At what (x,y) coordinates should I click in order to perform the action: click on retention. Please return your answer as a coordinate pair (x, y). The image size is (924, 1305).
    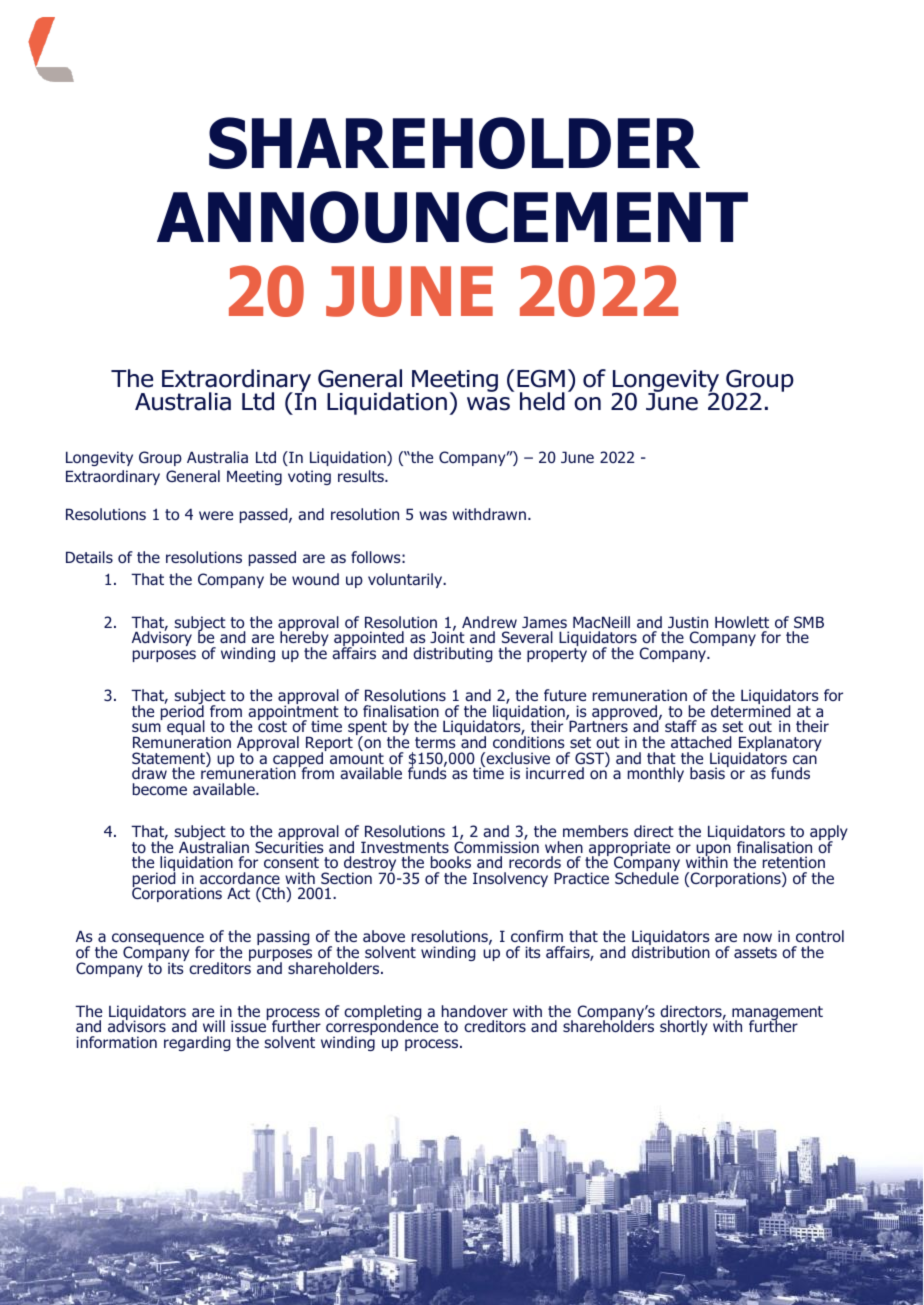
    Looking at the image, I should click on (794, 862).
